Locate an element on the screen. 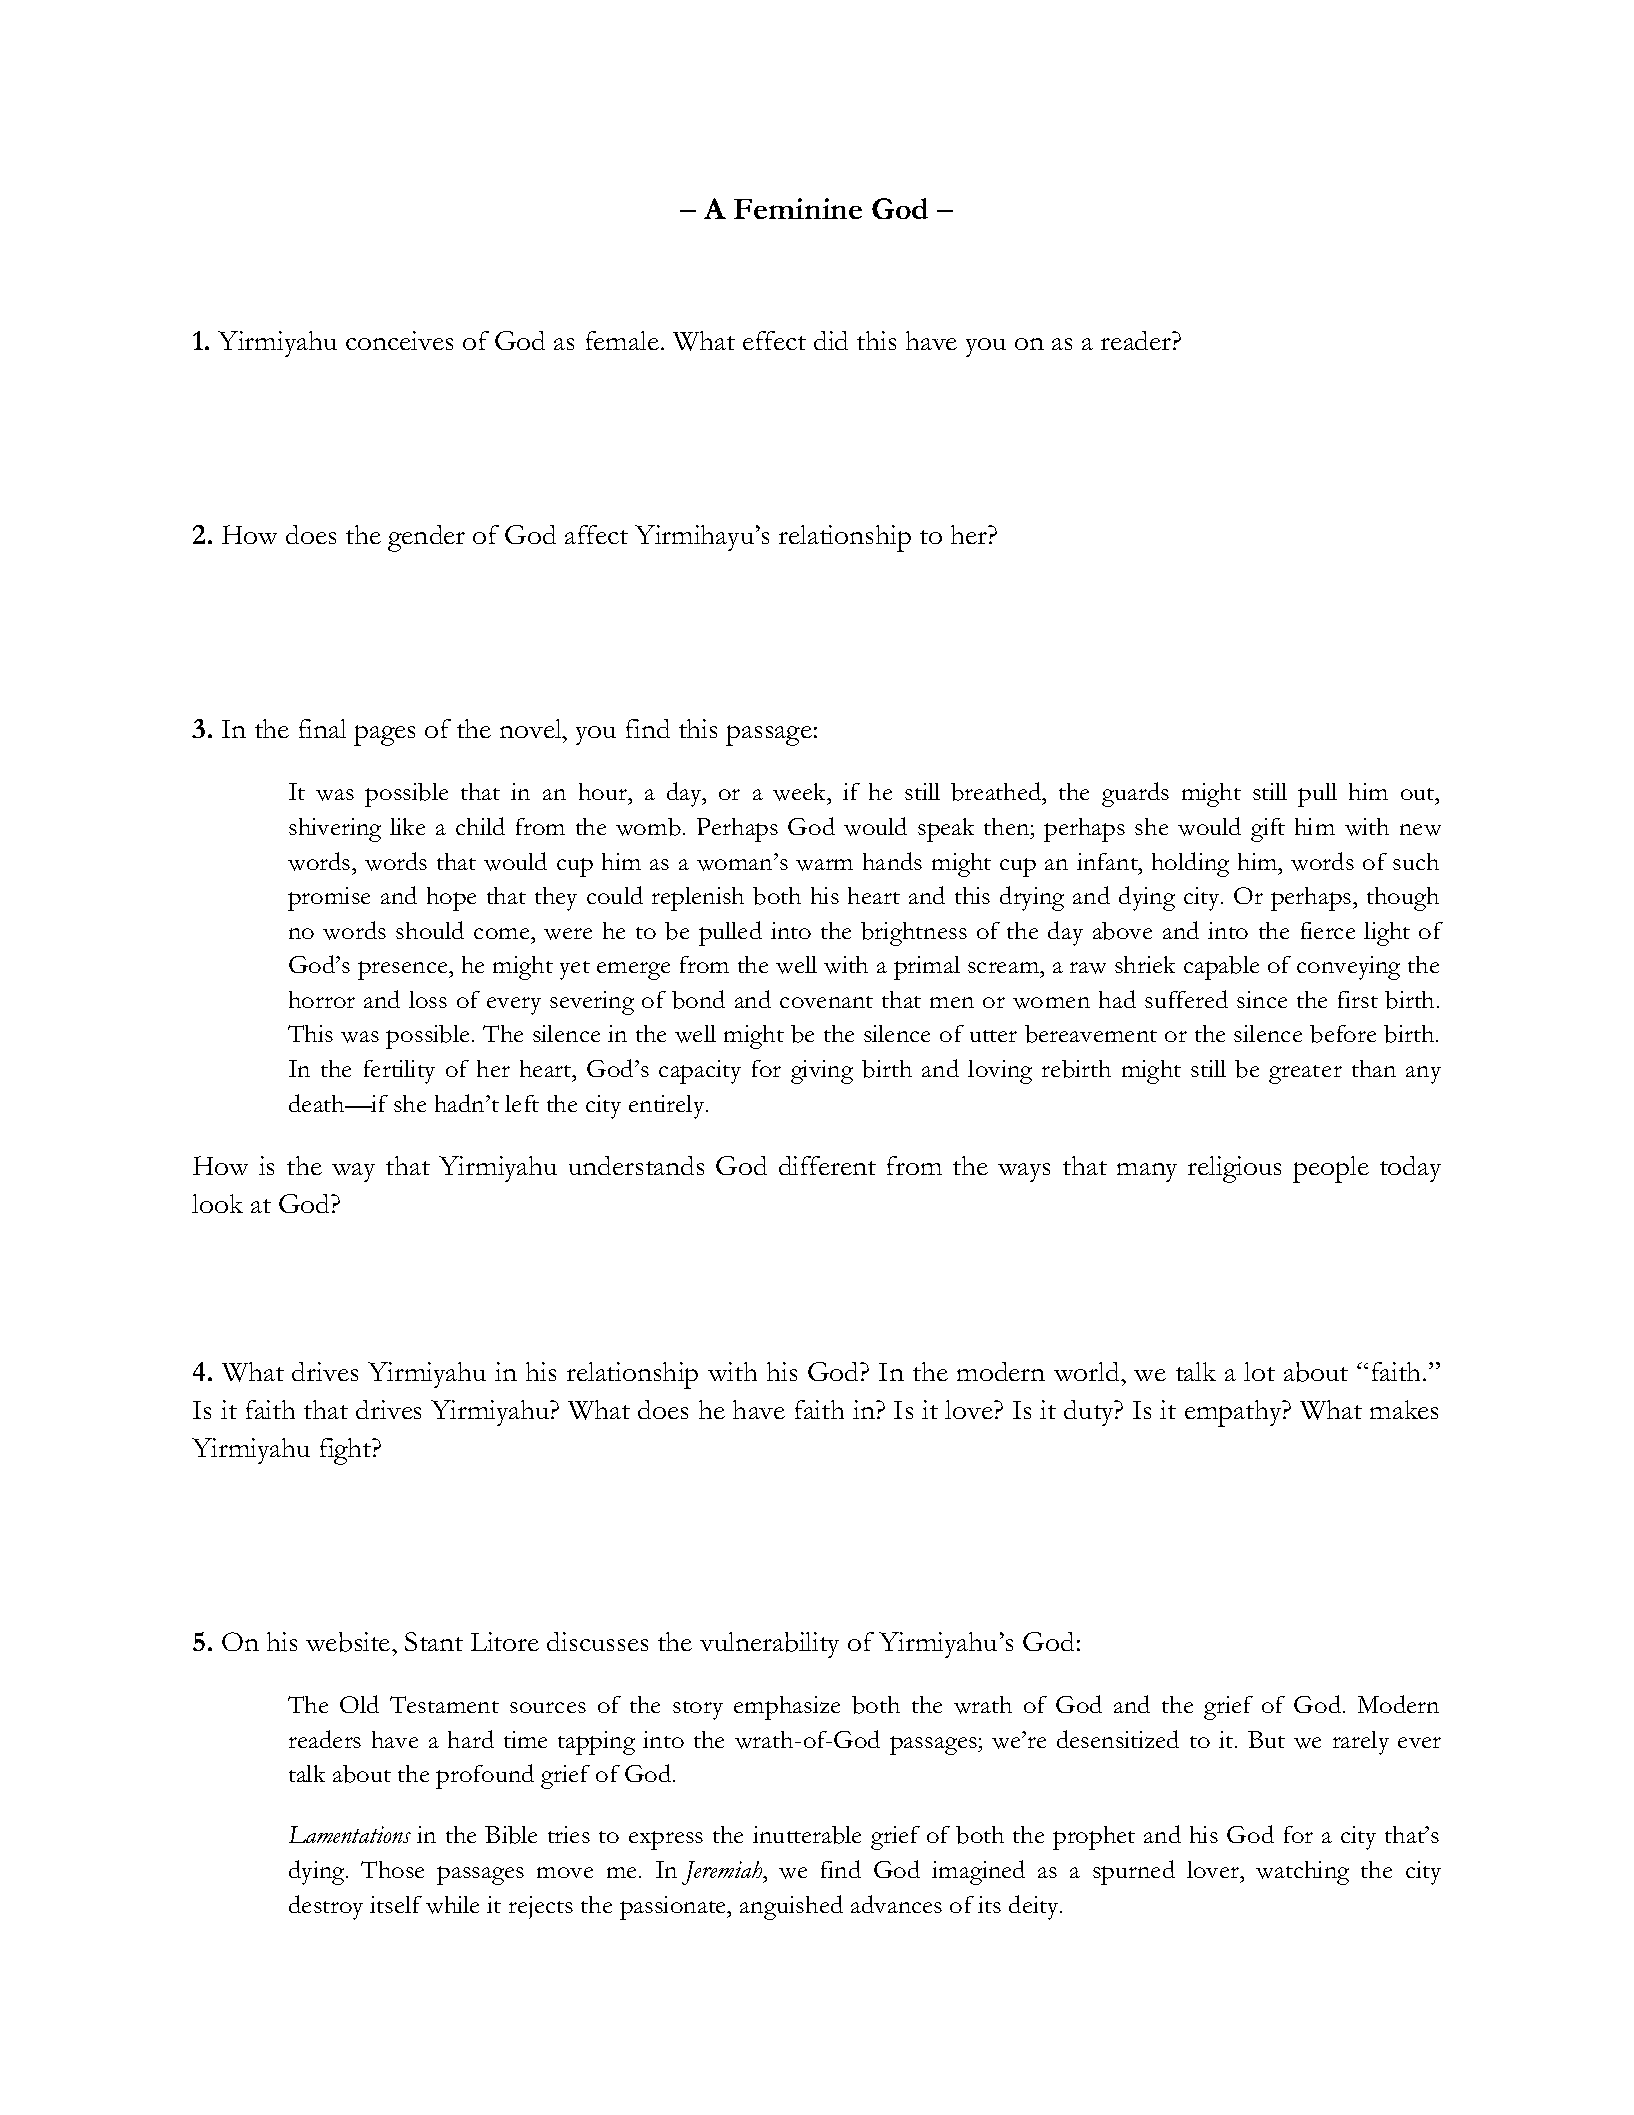 Image resolution: width=1634 pixels, height=2115 pixels. week is located at coordinates (801, 793).
